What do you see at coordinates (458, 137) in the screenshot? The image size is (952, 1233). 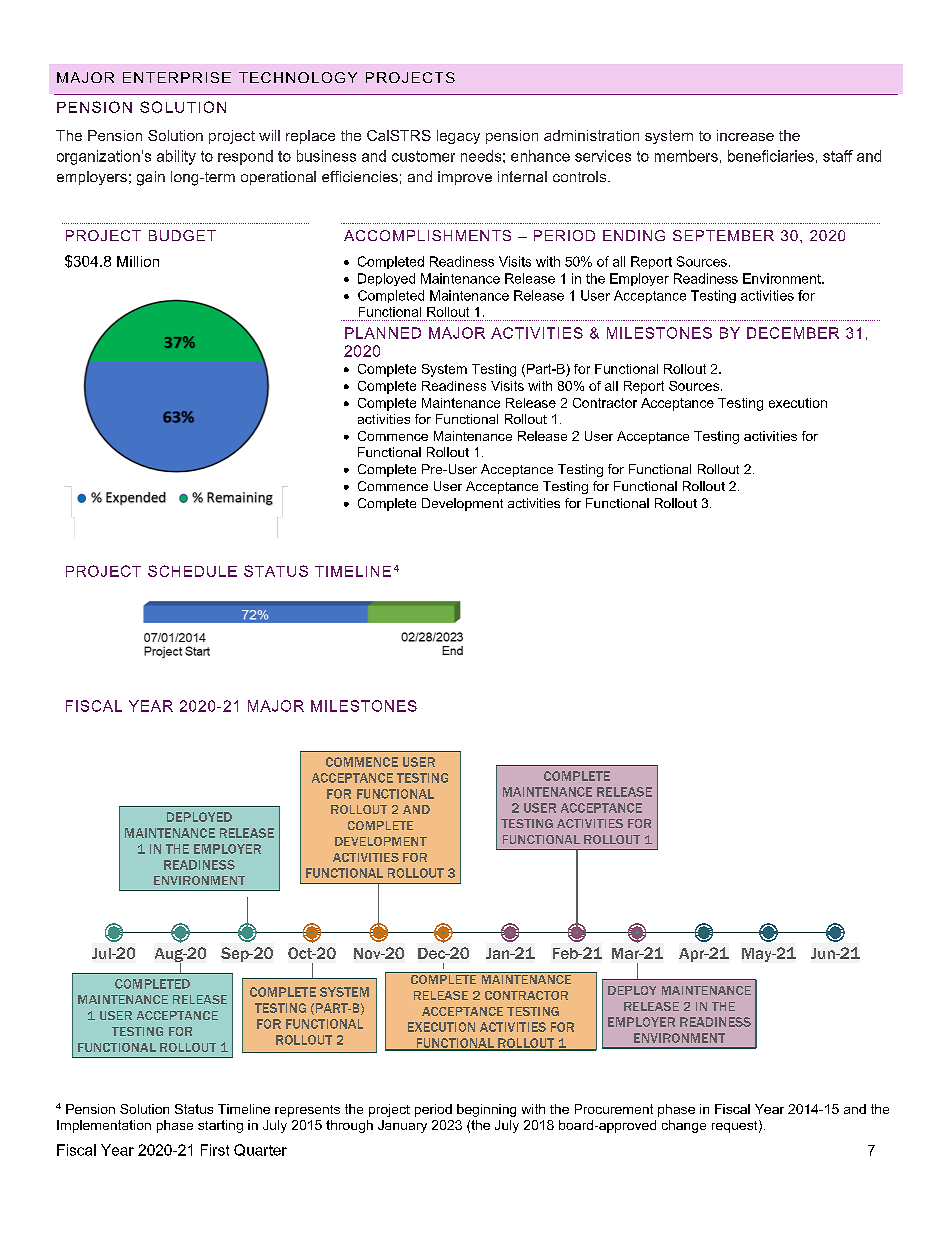 I see `legacy` at bounding box center [458, 137].
